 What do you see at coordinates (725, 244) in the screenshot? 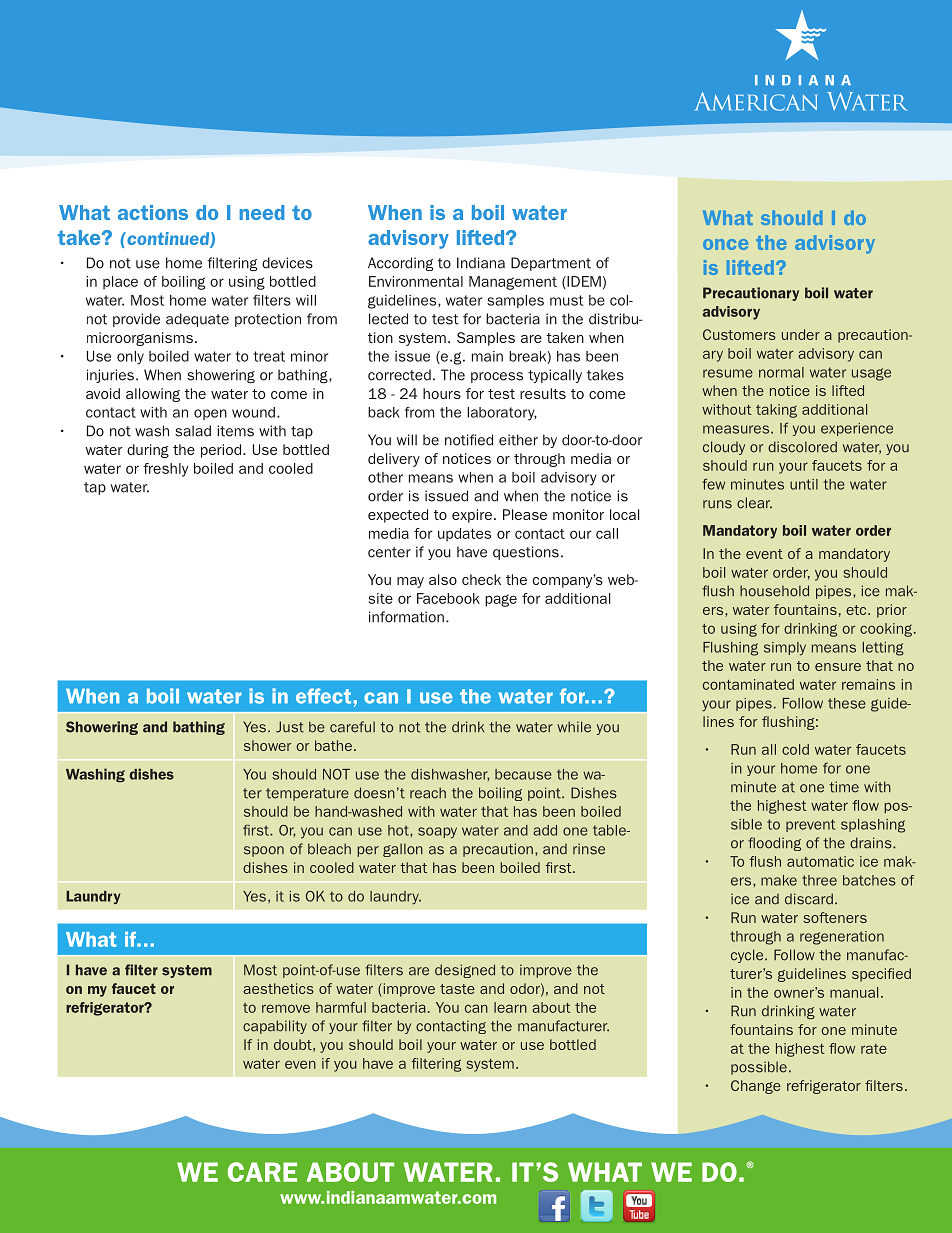
I see `once` at bounding box center [725, 244].
